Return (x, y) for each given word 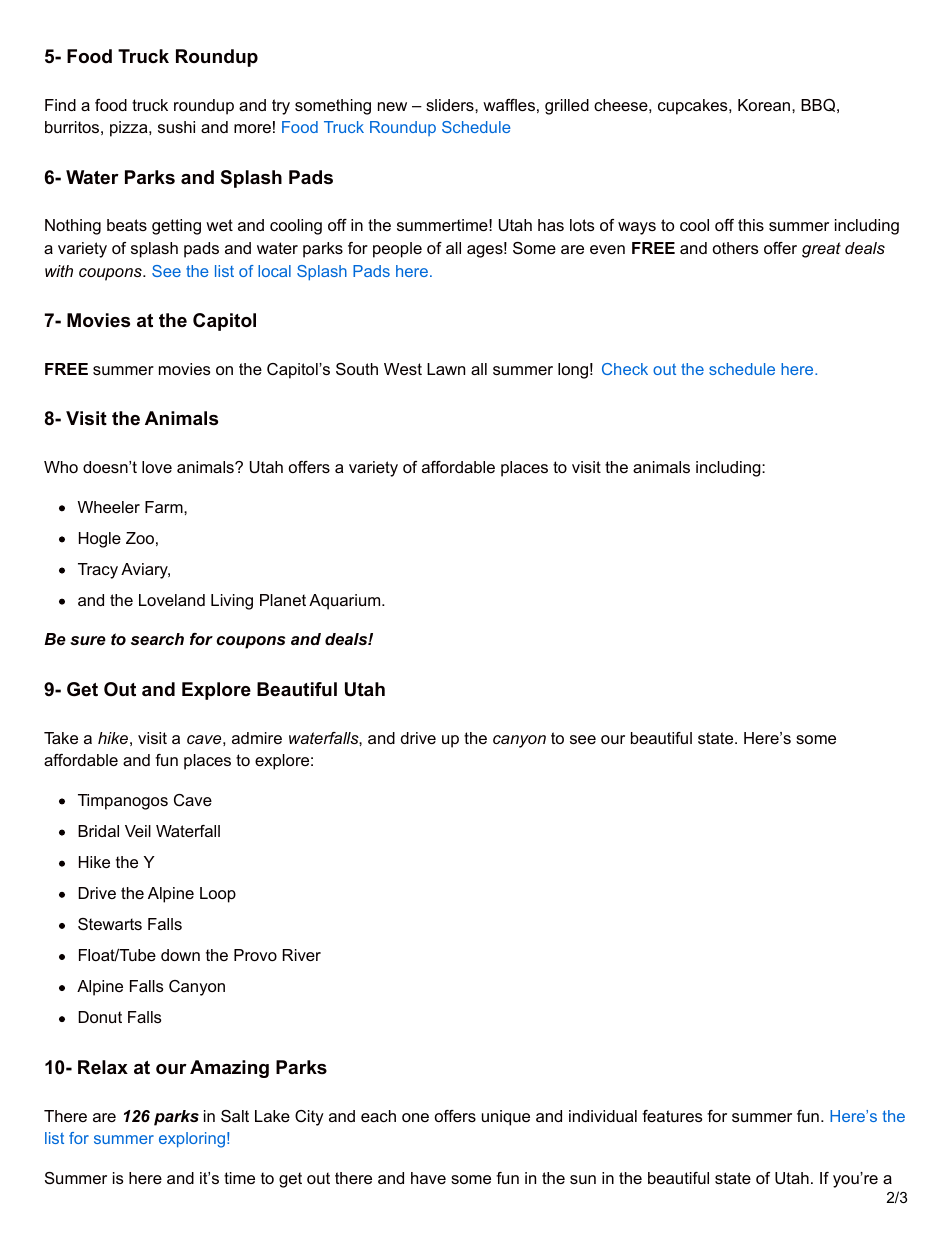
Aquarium (346, 602)
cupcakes (694, 107)
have (428, 1178)
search (157, 639)
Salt (235, 1116)
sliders (451, 105)
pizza (130, 129)
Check (625, 369)
